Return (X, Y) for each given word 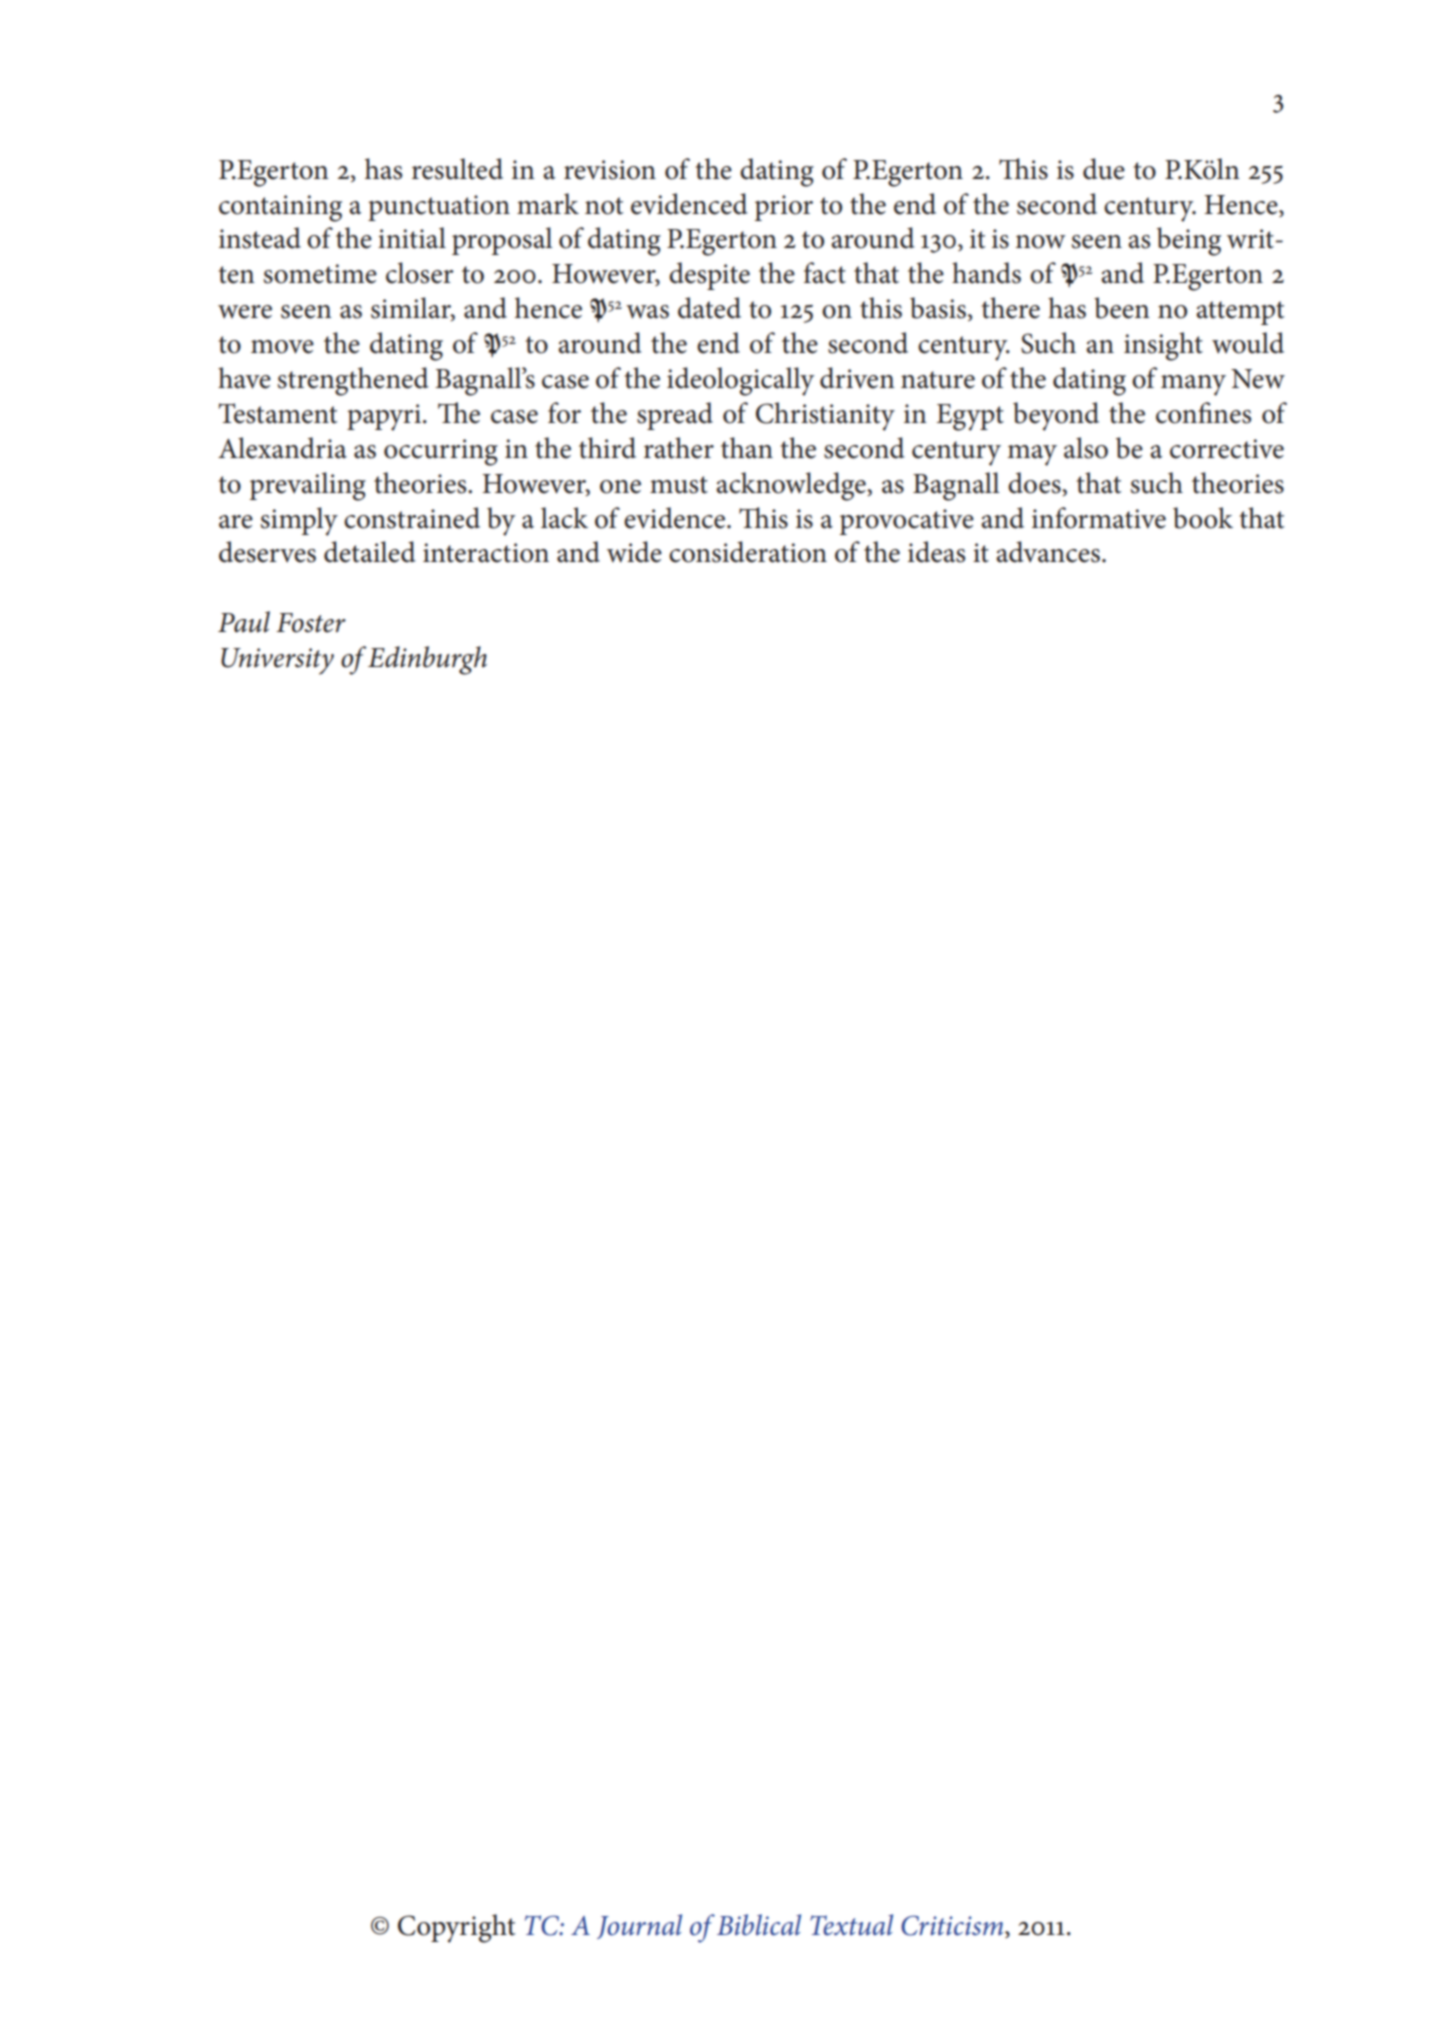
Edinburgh (427, 660)
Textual (851, 1925)
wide (634, 552)
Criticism (953, 1926)
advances (1048, 552)
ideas (936, 552)
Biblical (759, 1925)
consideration (748, 552)
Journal (639, 1926)
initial (412, 238)
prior (784, 208)
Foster (311, 623)
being (1189, 241)
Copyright (456, 1928)
